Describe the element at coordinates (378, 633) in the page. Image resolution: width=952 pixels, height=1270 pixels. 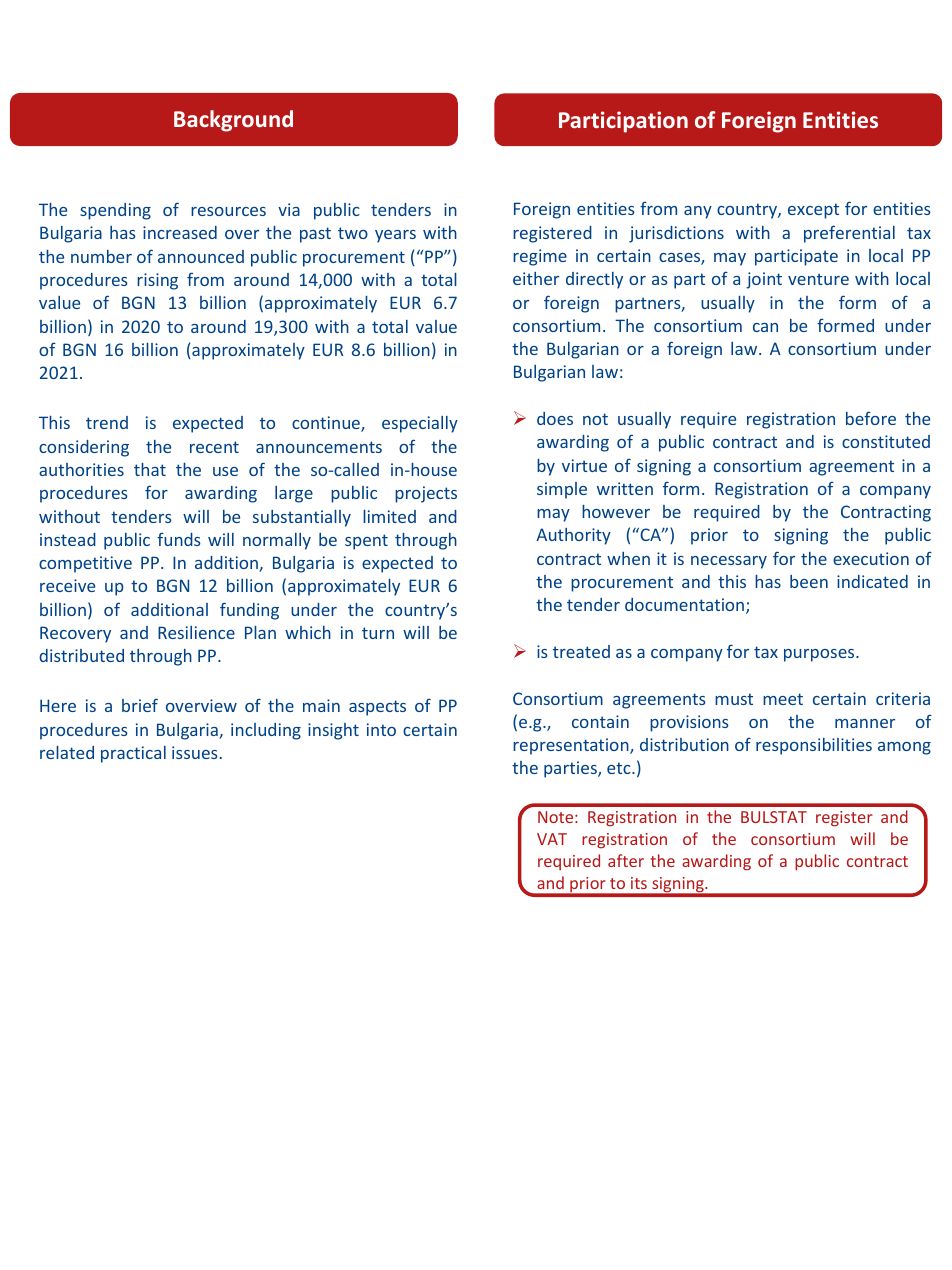
I see `turn` at that location.
